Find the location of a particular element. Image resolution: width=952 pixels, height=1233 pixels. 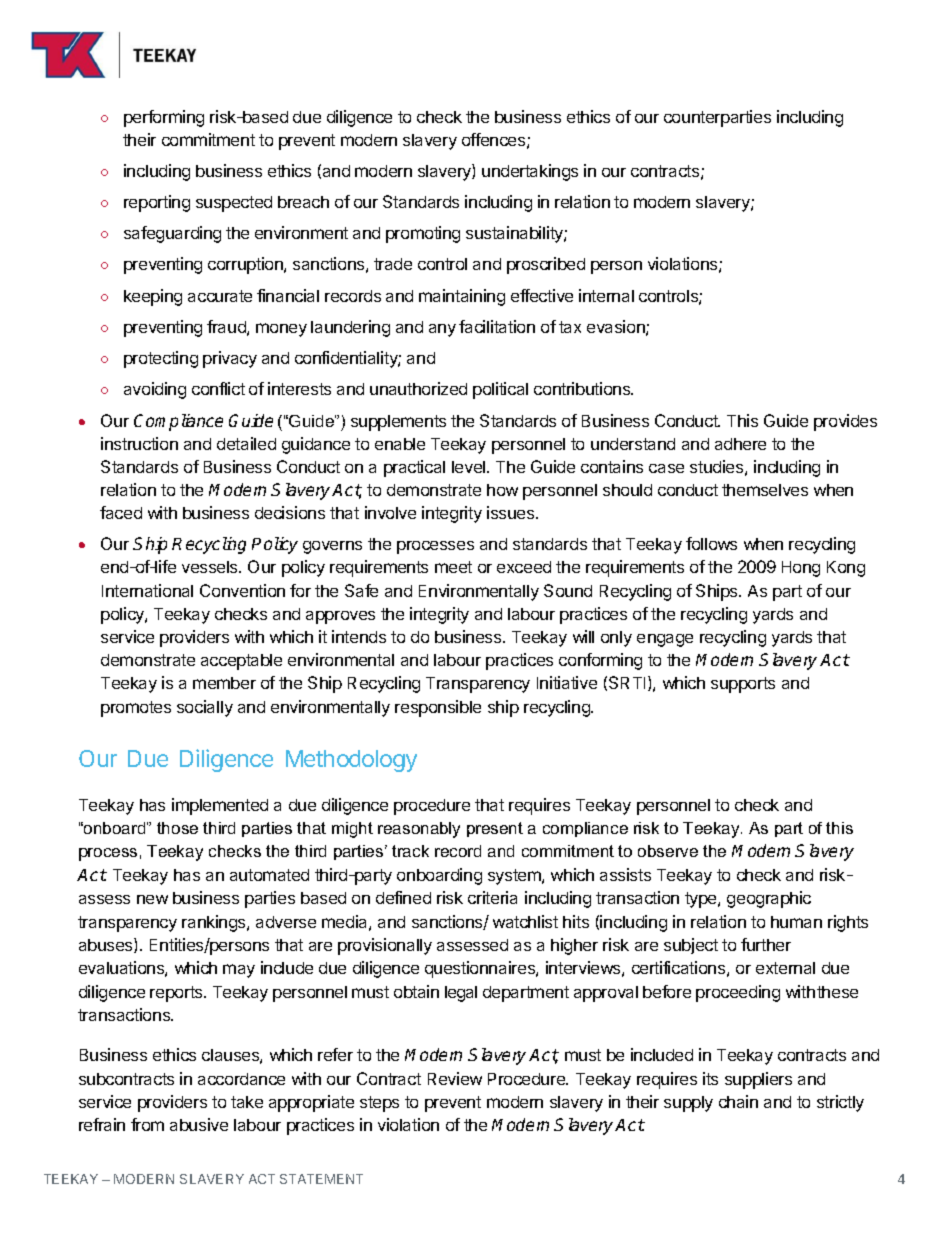

performing is located at coordinates (164, 118).
